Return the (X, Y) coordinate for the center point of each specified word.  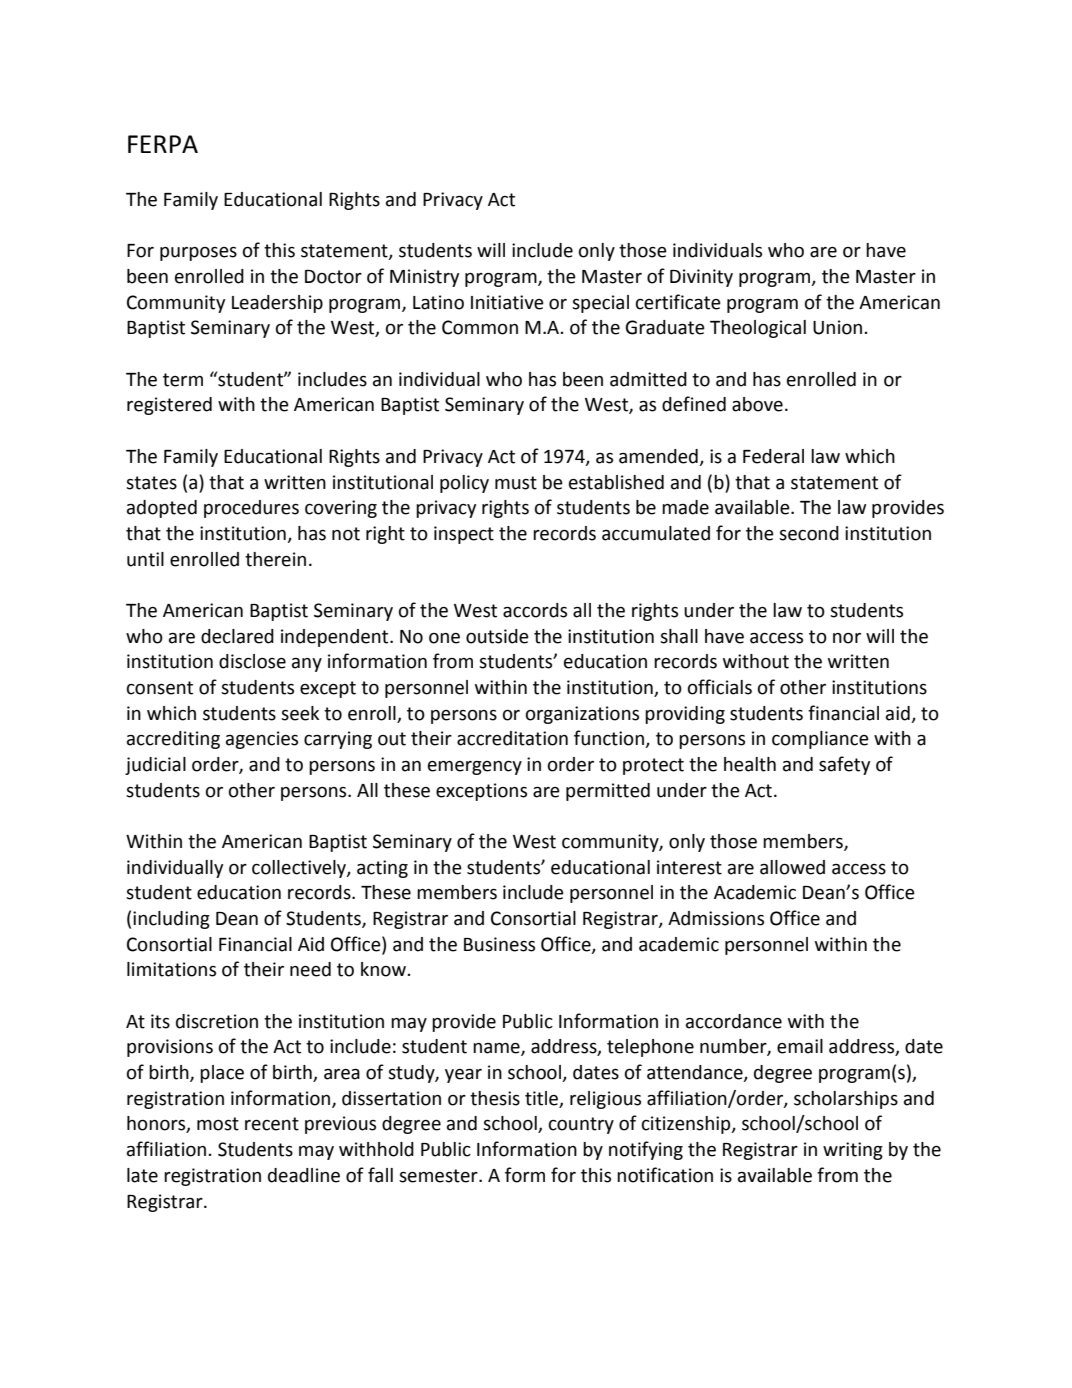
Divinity (701, 278)
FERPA (163, 144)
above (757, 404)
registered (169, 406)
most (218, 1124)
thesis (495, 1098)
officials (720, 687)
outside (497, 636)
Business (499, 944)
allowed (792, 867)
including (171, 920)
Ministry (424, 278)
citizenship (687, 1125)
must (516, 483)
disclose (252, 661)
